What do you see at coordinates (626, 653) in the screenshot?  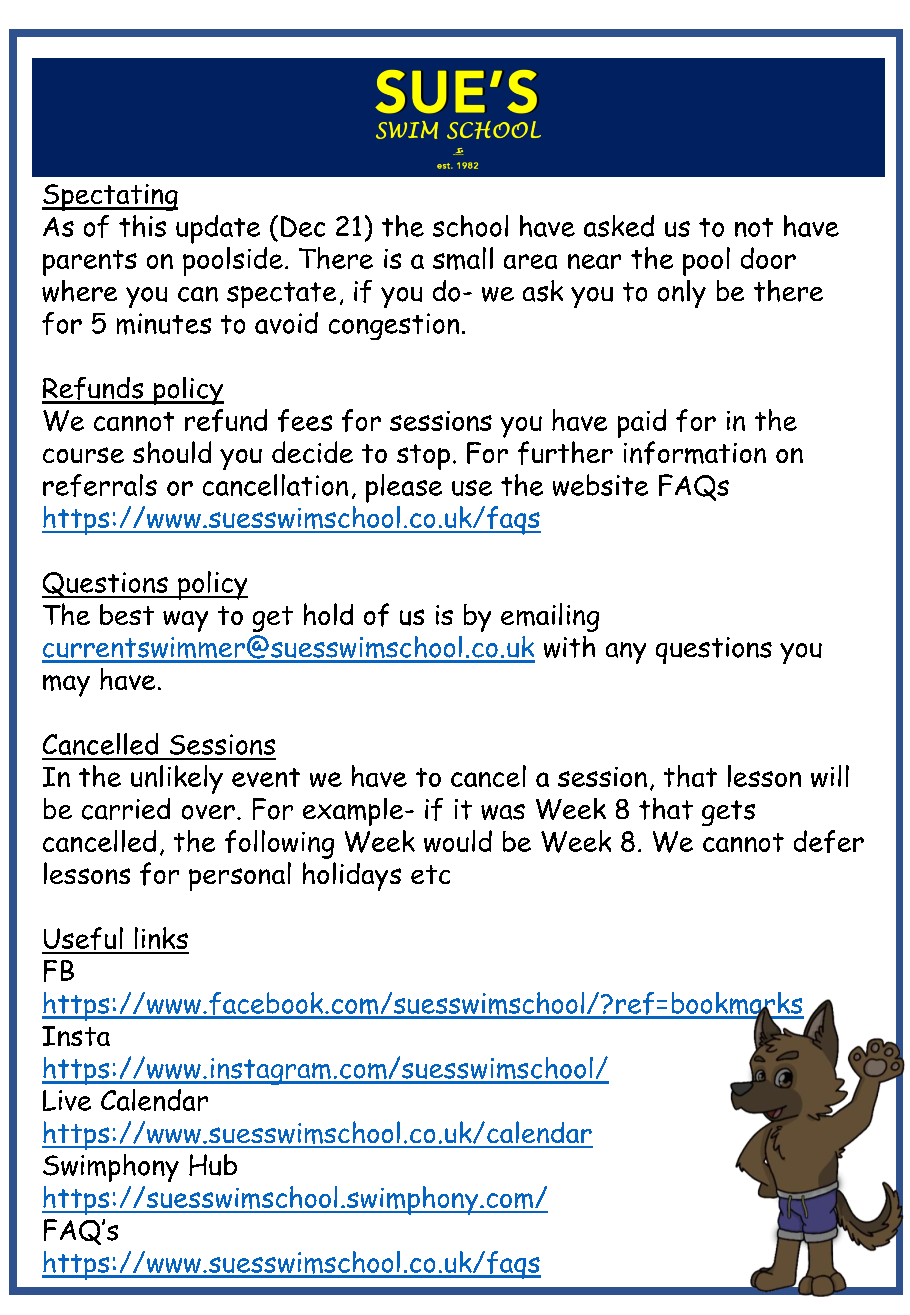 I see `any` at bounding box center [626, 653].
